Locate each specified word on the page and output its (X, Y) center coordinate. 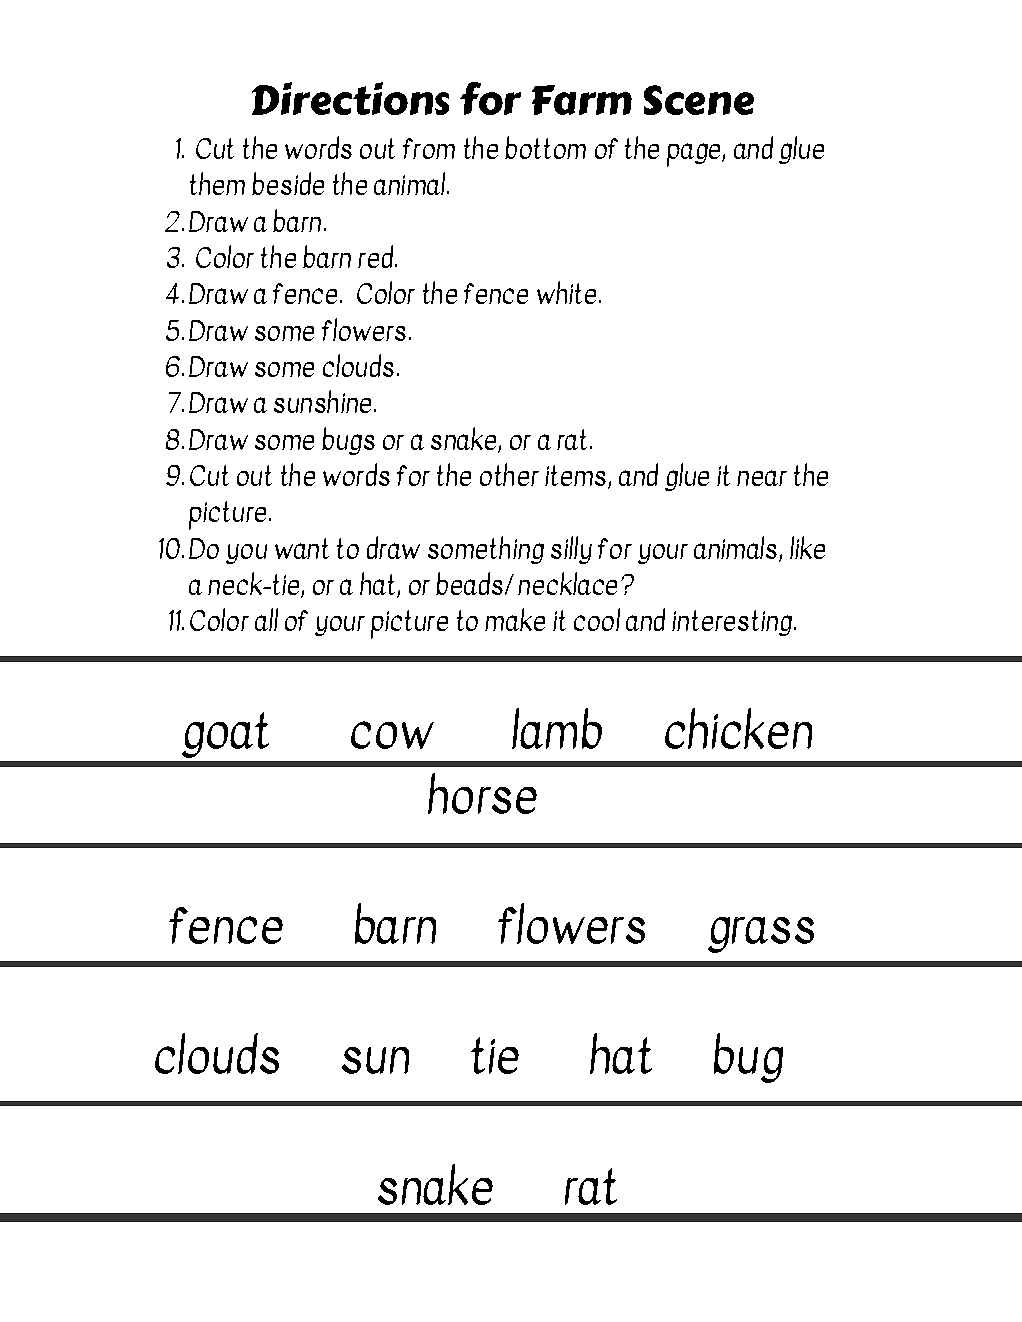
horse (482, 793)
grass (761, 935)
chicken (738, 728)
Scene (699, 100)
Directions (350, 98)
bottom (545, 147)
